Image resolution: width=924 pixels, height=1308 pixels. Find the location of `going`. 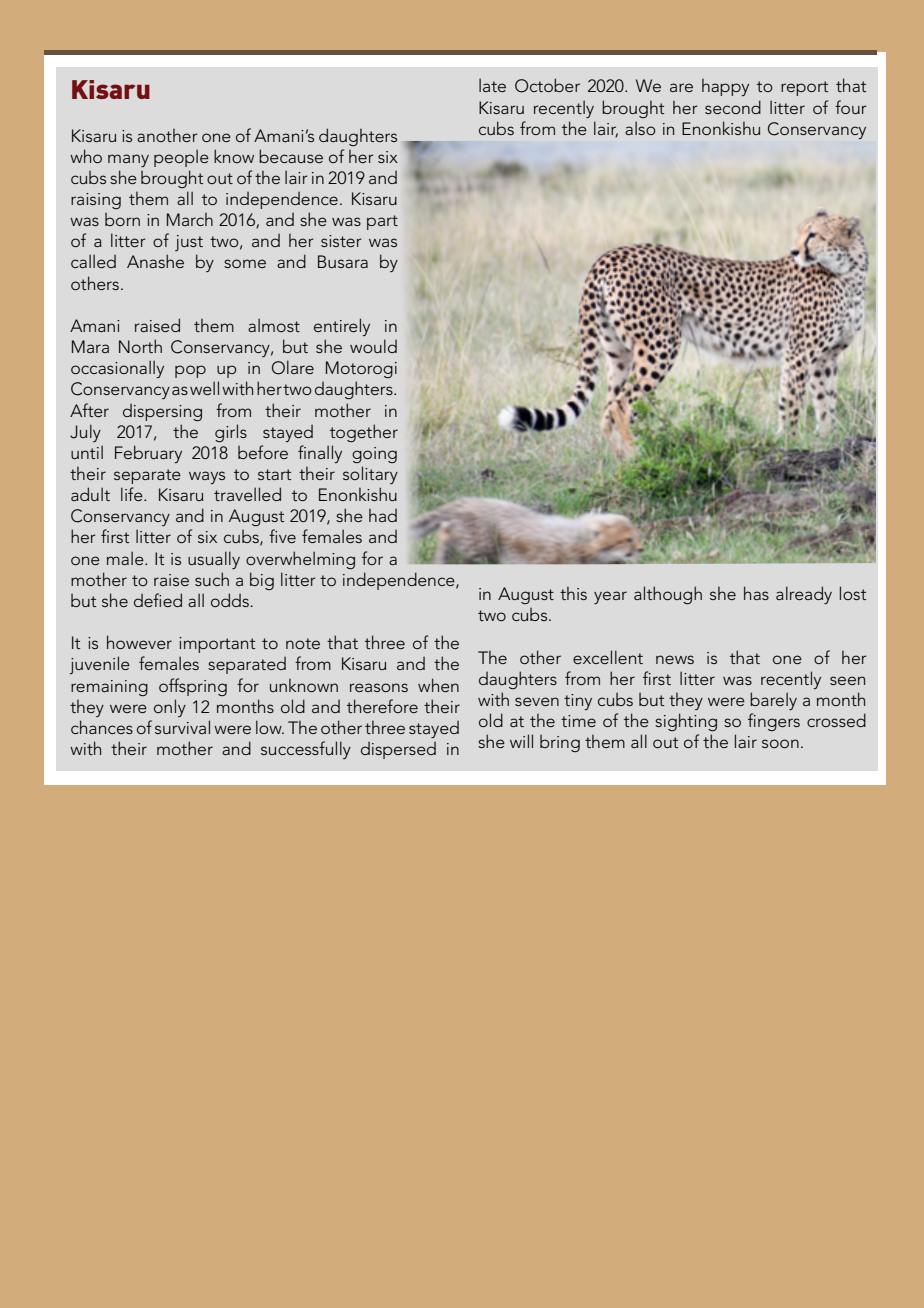

going is located at coordinates (374, 455).
